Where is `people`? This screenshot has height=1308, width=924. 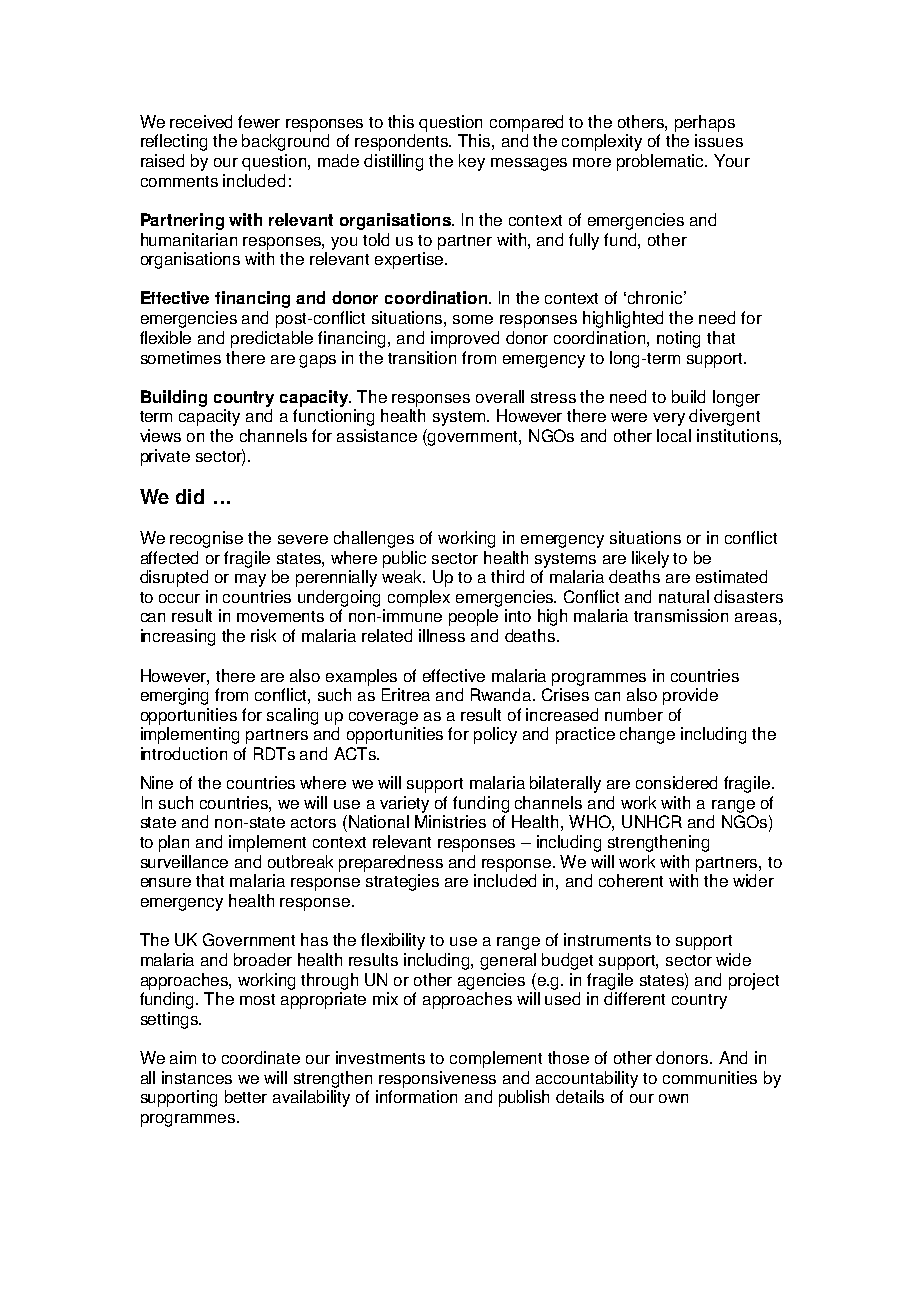
people is located at coordinates (473, 617).
